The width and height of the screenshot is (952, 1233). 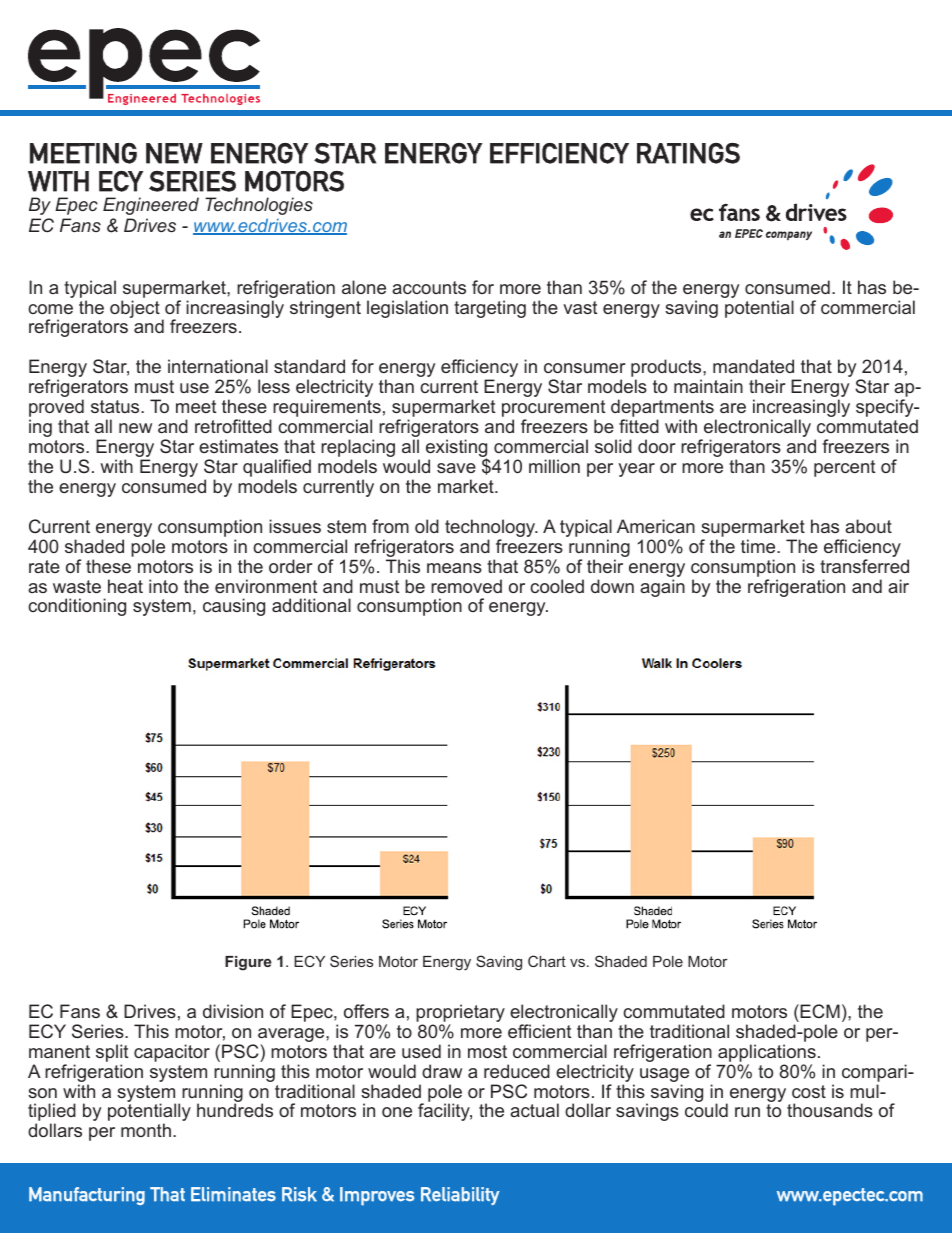 What do you see at coordinates (151, 206) in the screenshot?
I see `Engineered` at bounding box center [151, 206].
